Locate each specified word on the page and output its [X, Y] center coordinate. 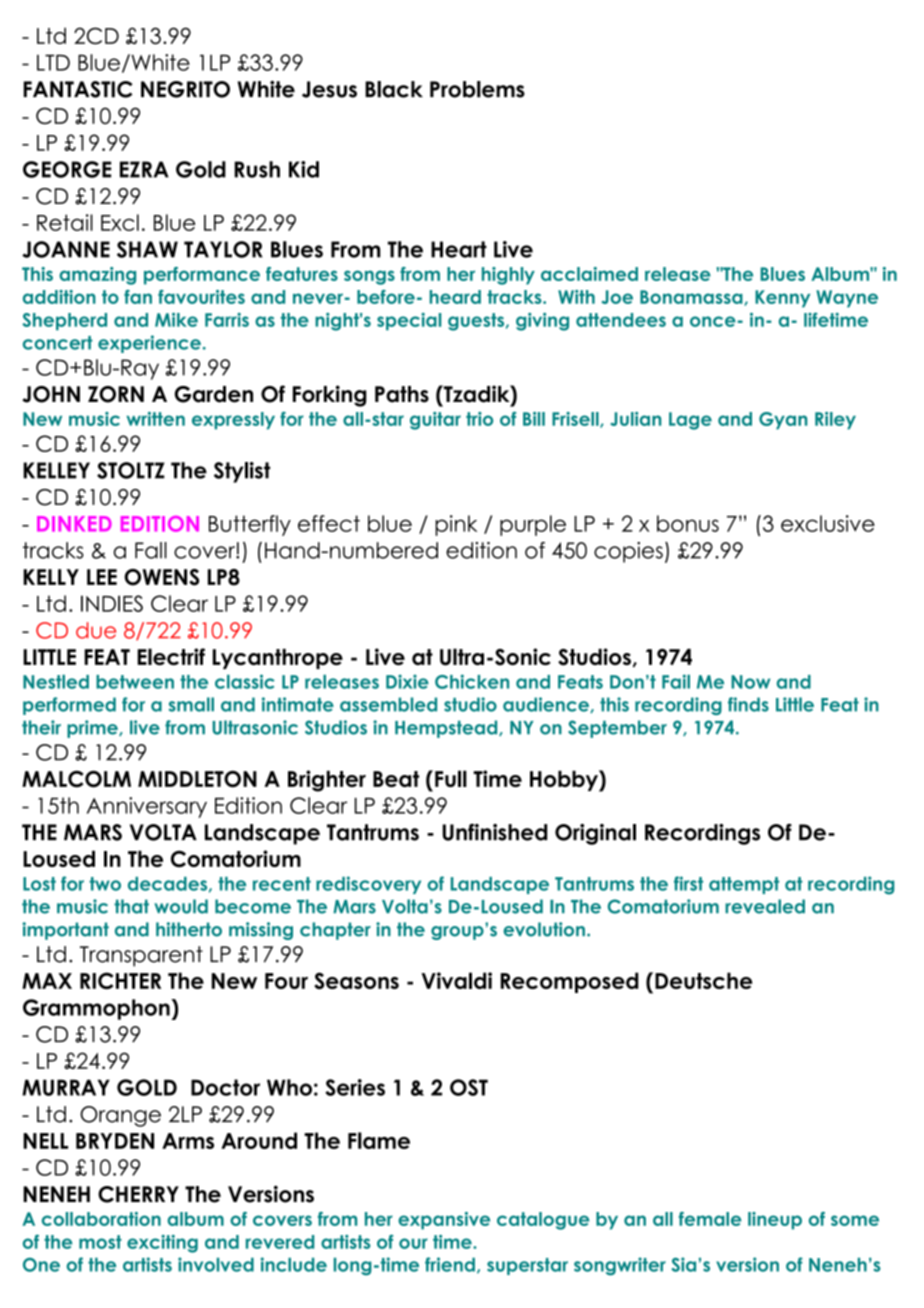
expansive [444, 1221]
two [105, 884]
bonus [688, 523]
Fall [151, 550]
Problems [477, 89]
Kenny [782, 299]
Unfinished [494, 832]
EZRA [144, 169]
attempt [744, 885]
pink [456, 525]
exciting [162, 1244]
